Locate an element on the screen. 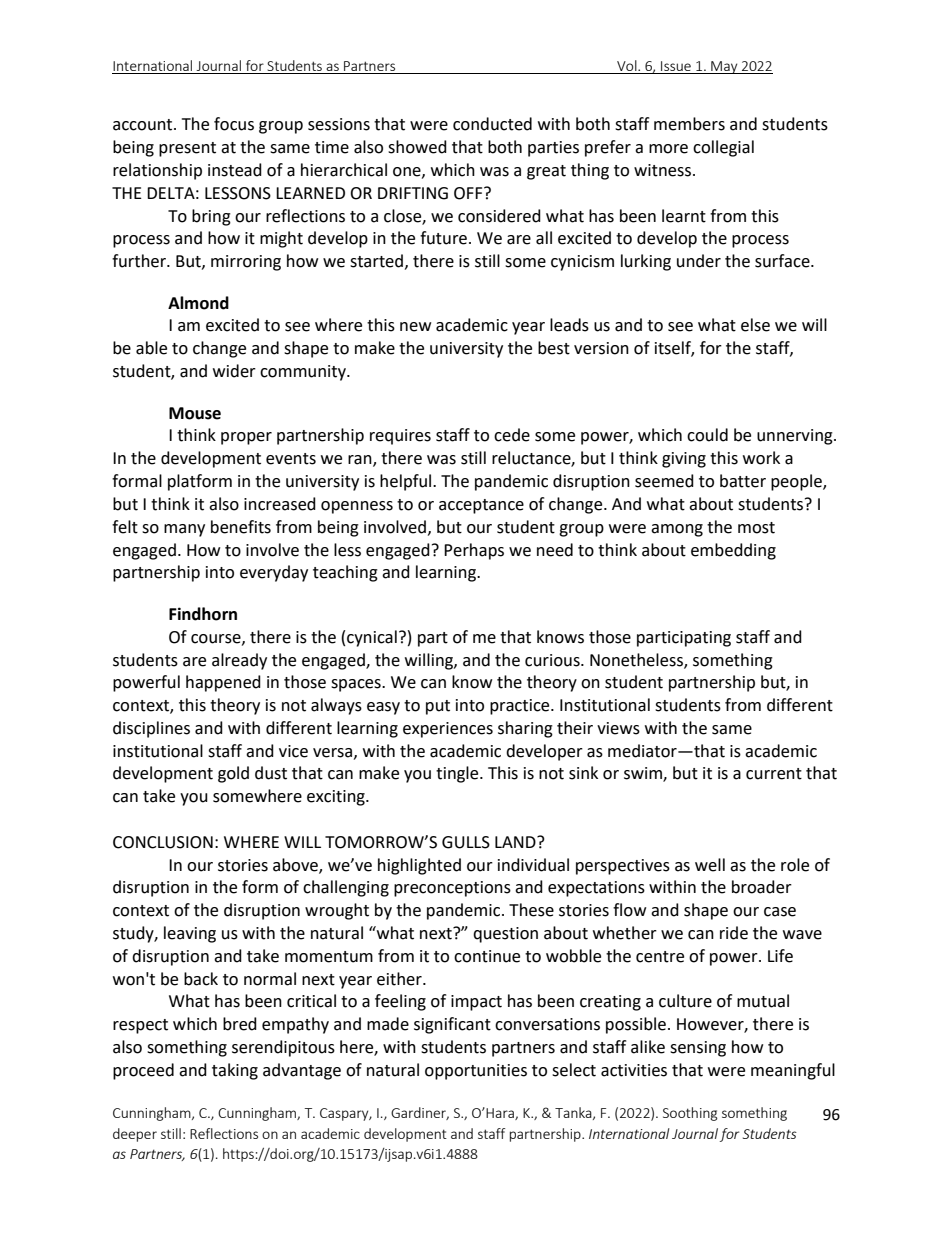  Perhaps is located at coordinates (474, 551).
